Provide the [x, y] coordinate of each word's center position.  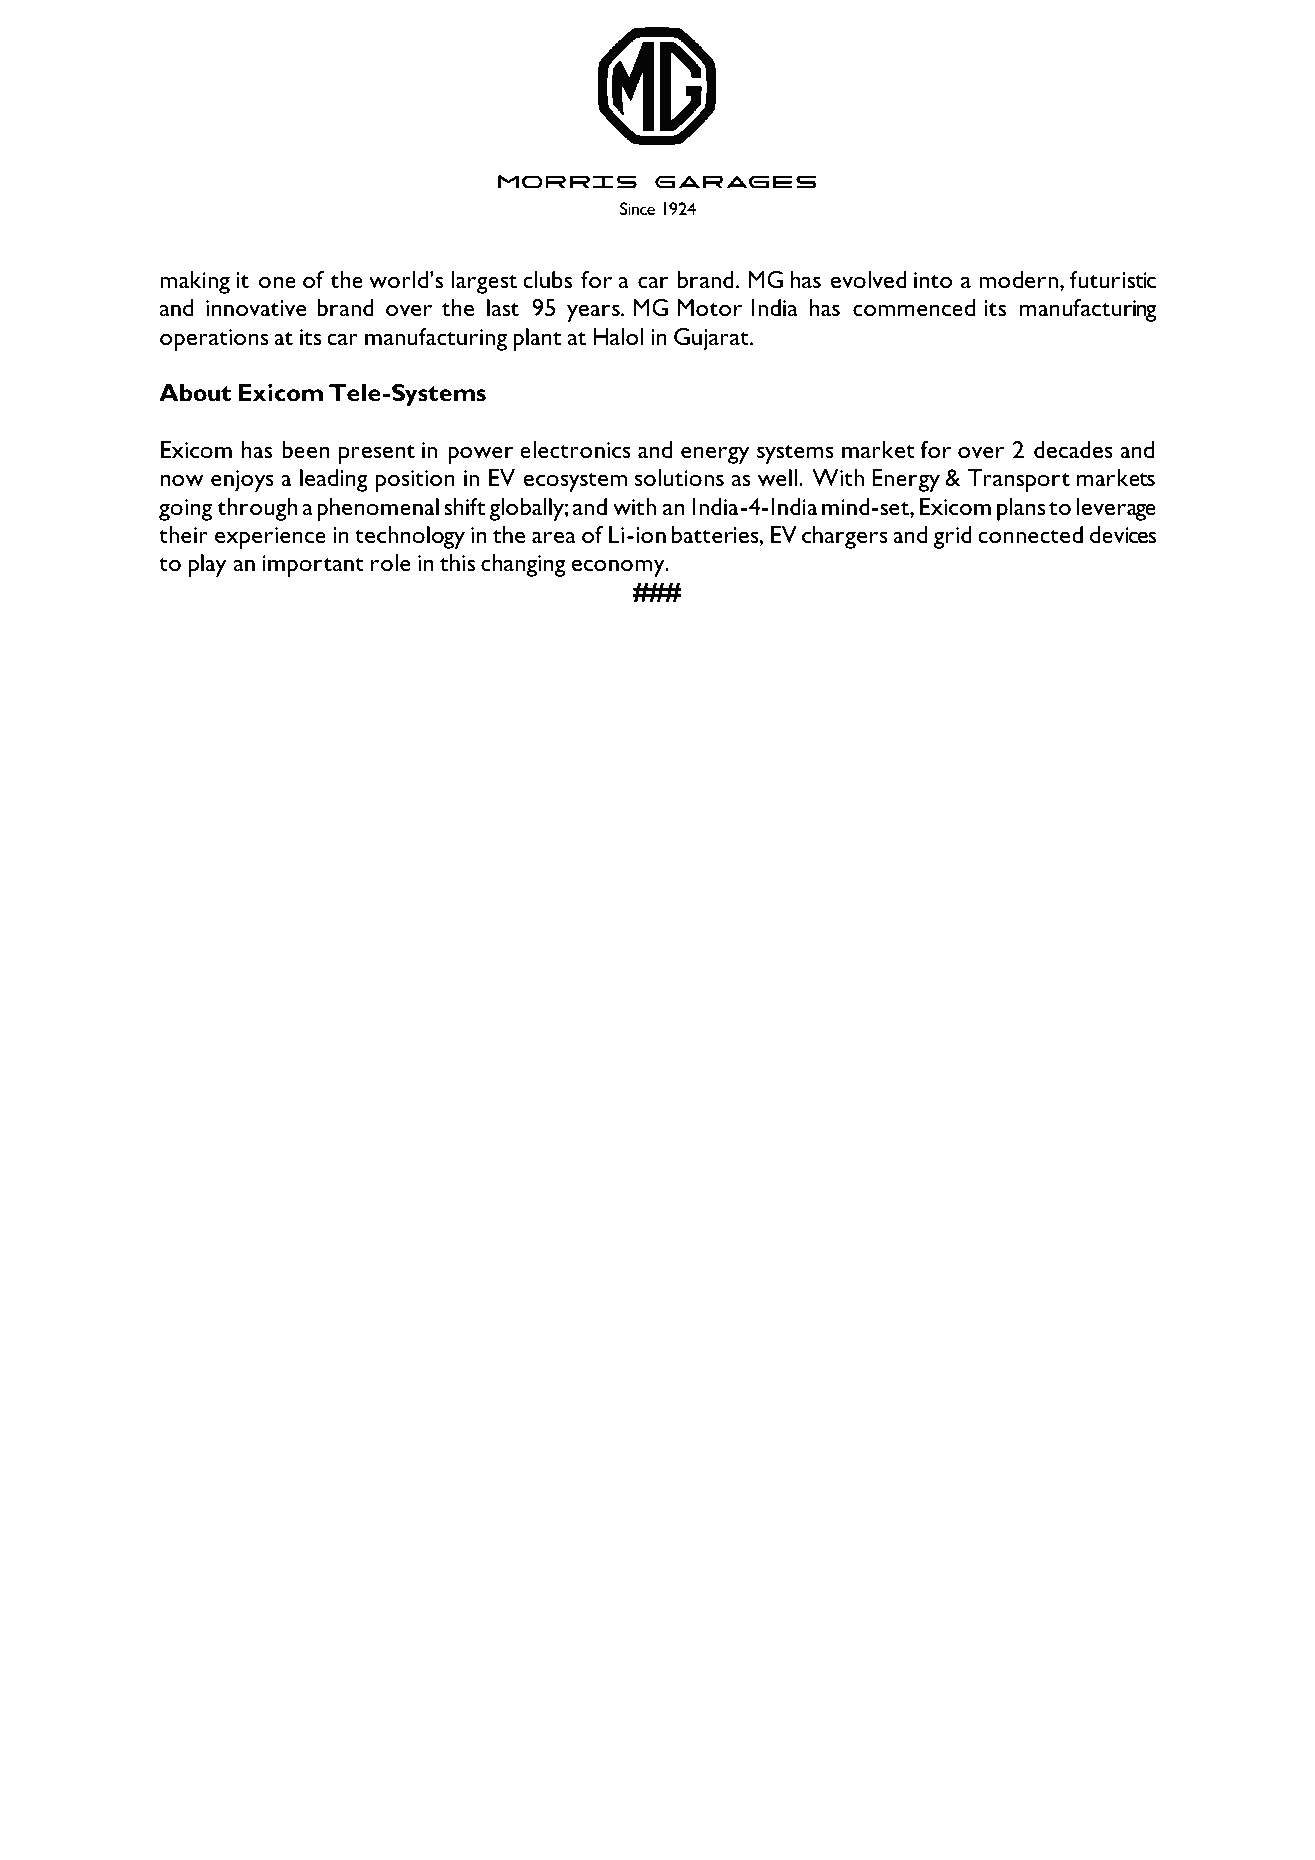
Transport [1019, 480]
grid [952, 537]
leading [334, 480]
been [305, 449]
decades [1073, 449]
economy [619, 568]
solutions [679, 477]
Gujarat [712, 339]
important [313, 566]
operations [214, 340]
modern [1018, 279]
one [277, 282]
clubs [547, 279]
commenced [914, 307]
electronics [575, 449]
